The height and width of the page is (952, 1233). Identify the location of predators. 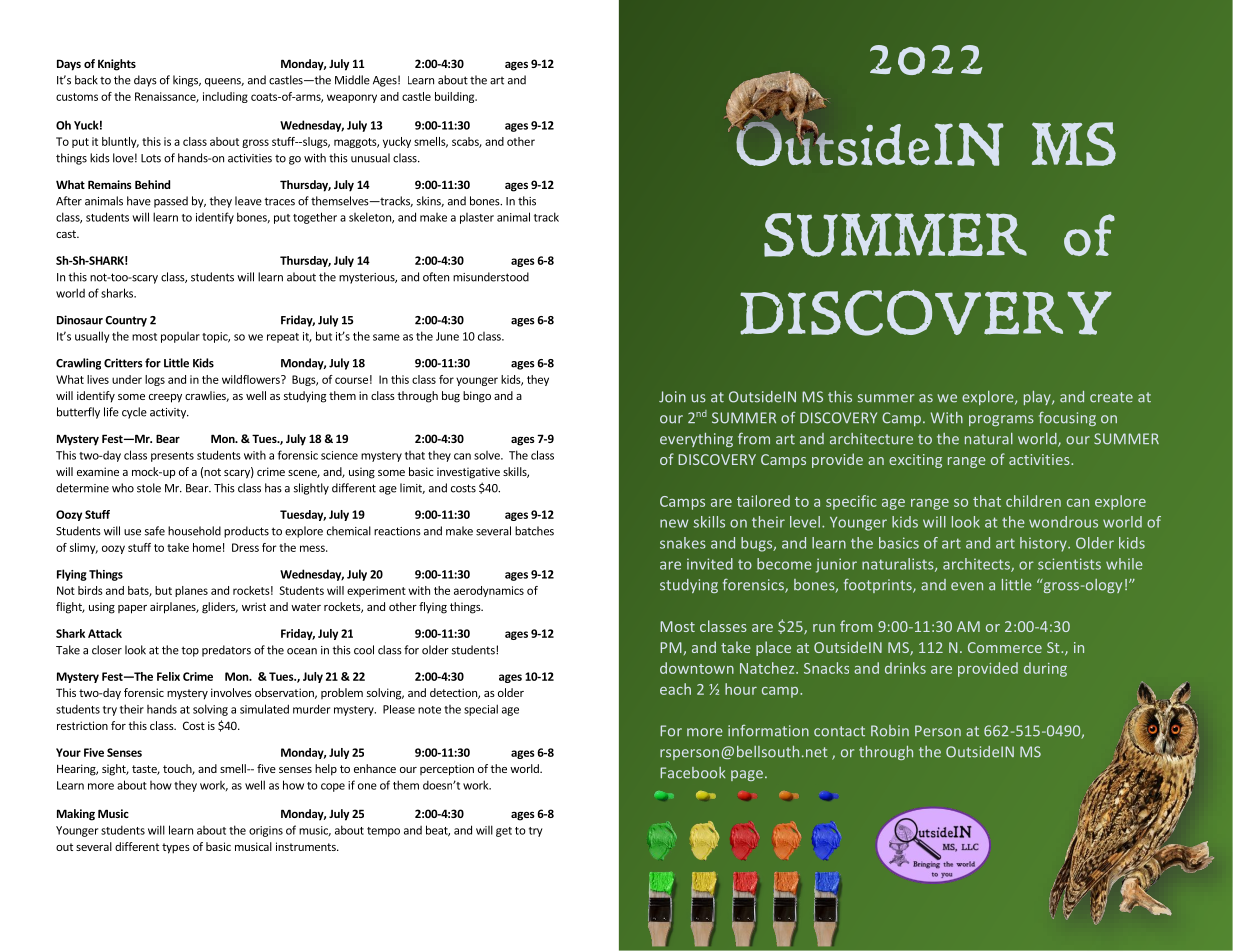
(226, 651).
